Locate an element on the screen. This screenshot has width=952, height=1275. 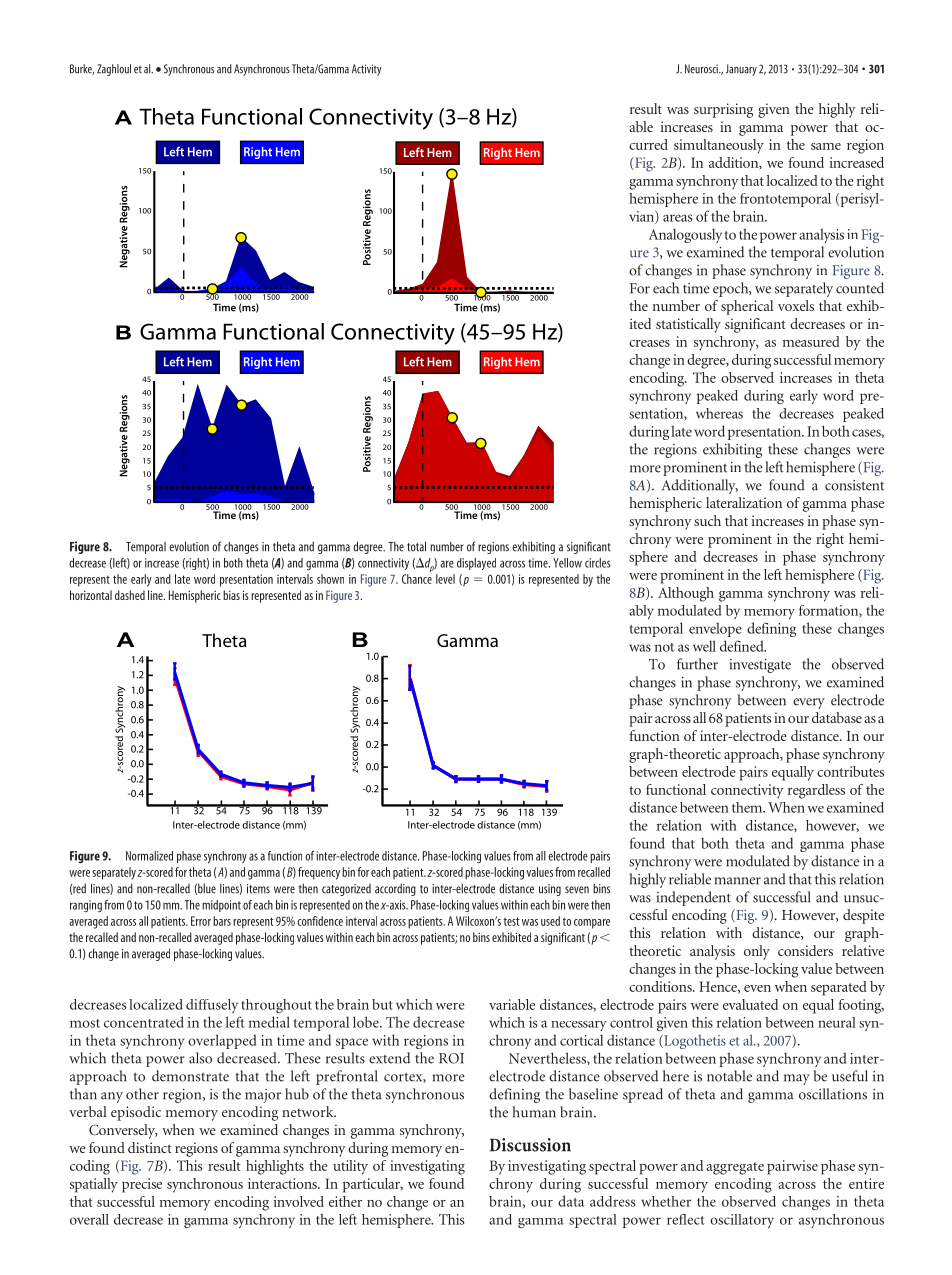
precise is located at coordinates (142, 1185).
